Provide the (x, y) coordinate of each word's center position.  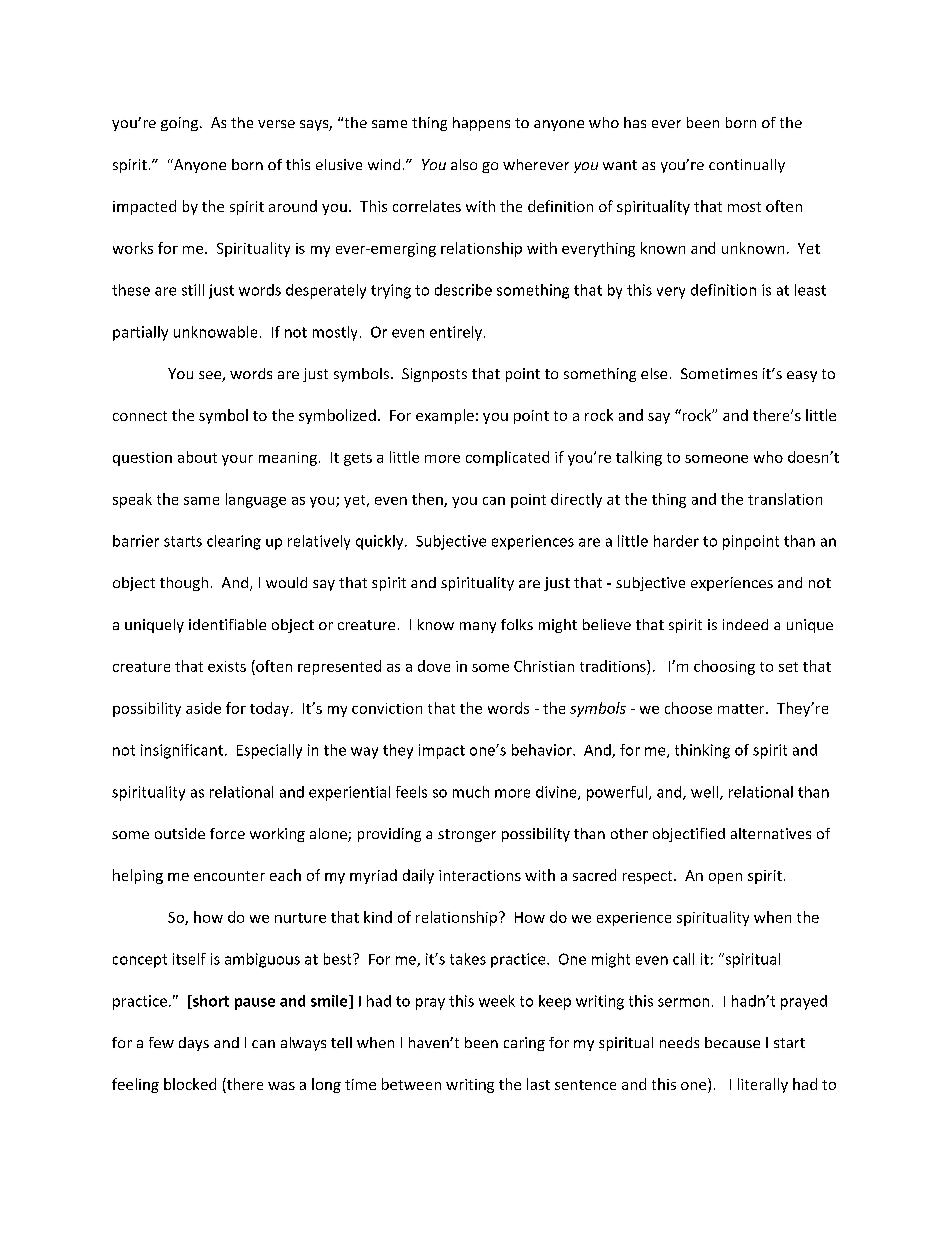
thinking (702, 751)
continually (747, 166)
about (197, 457)
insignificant (182, 751)
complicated (507, 458)
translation (785, 499)
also (464, 164)
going (181, 124)
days (194, 1044)
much (471, 792)
